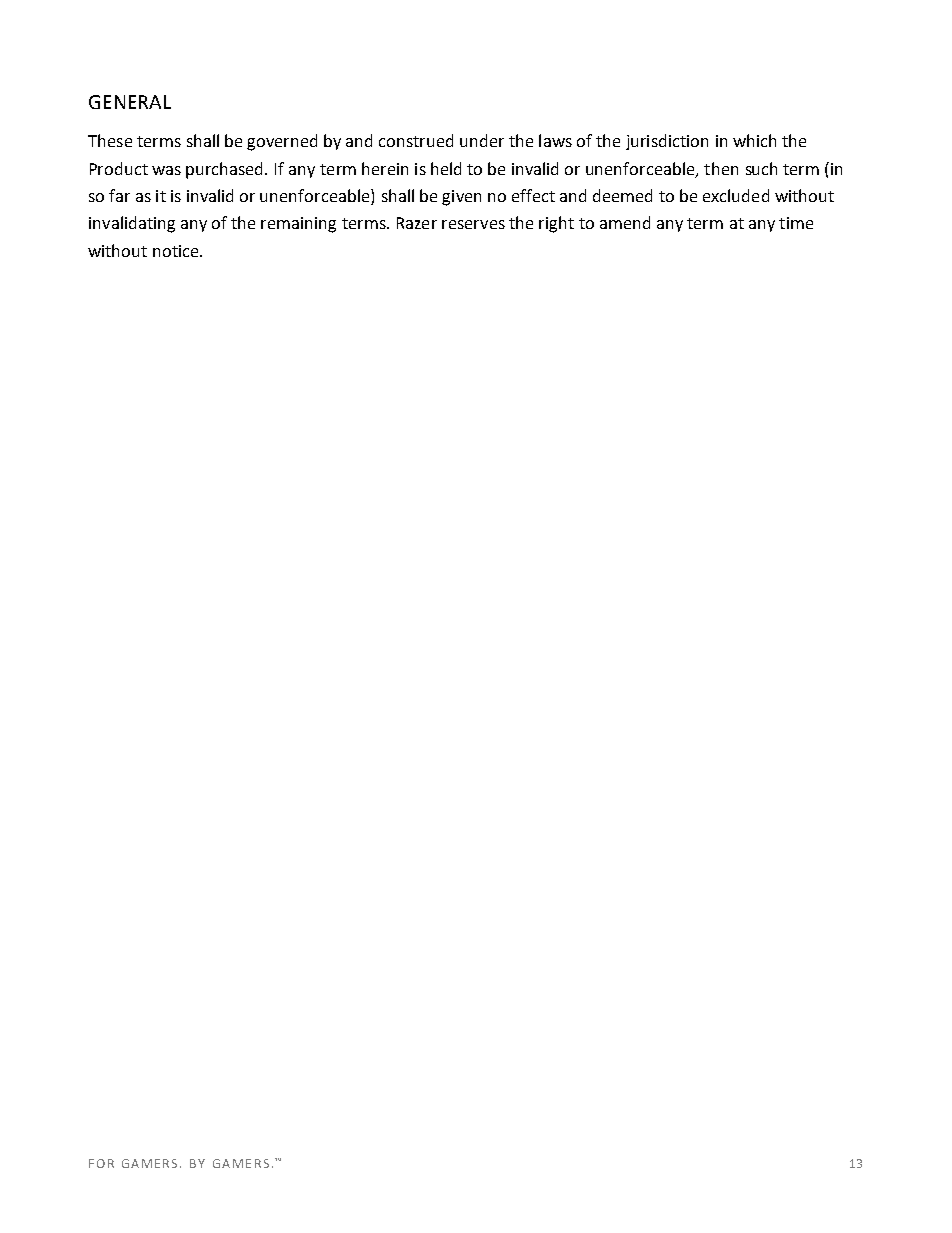 This page has width=952, height=1233. I want to click on notice, so click(177, 251).
